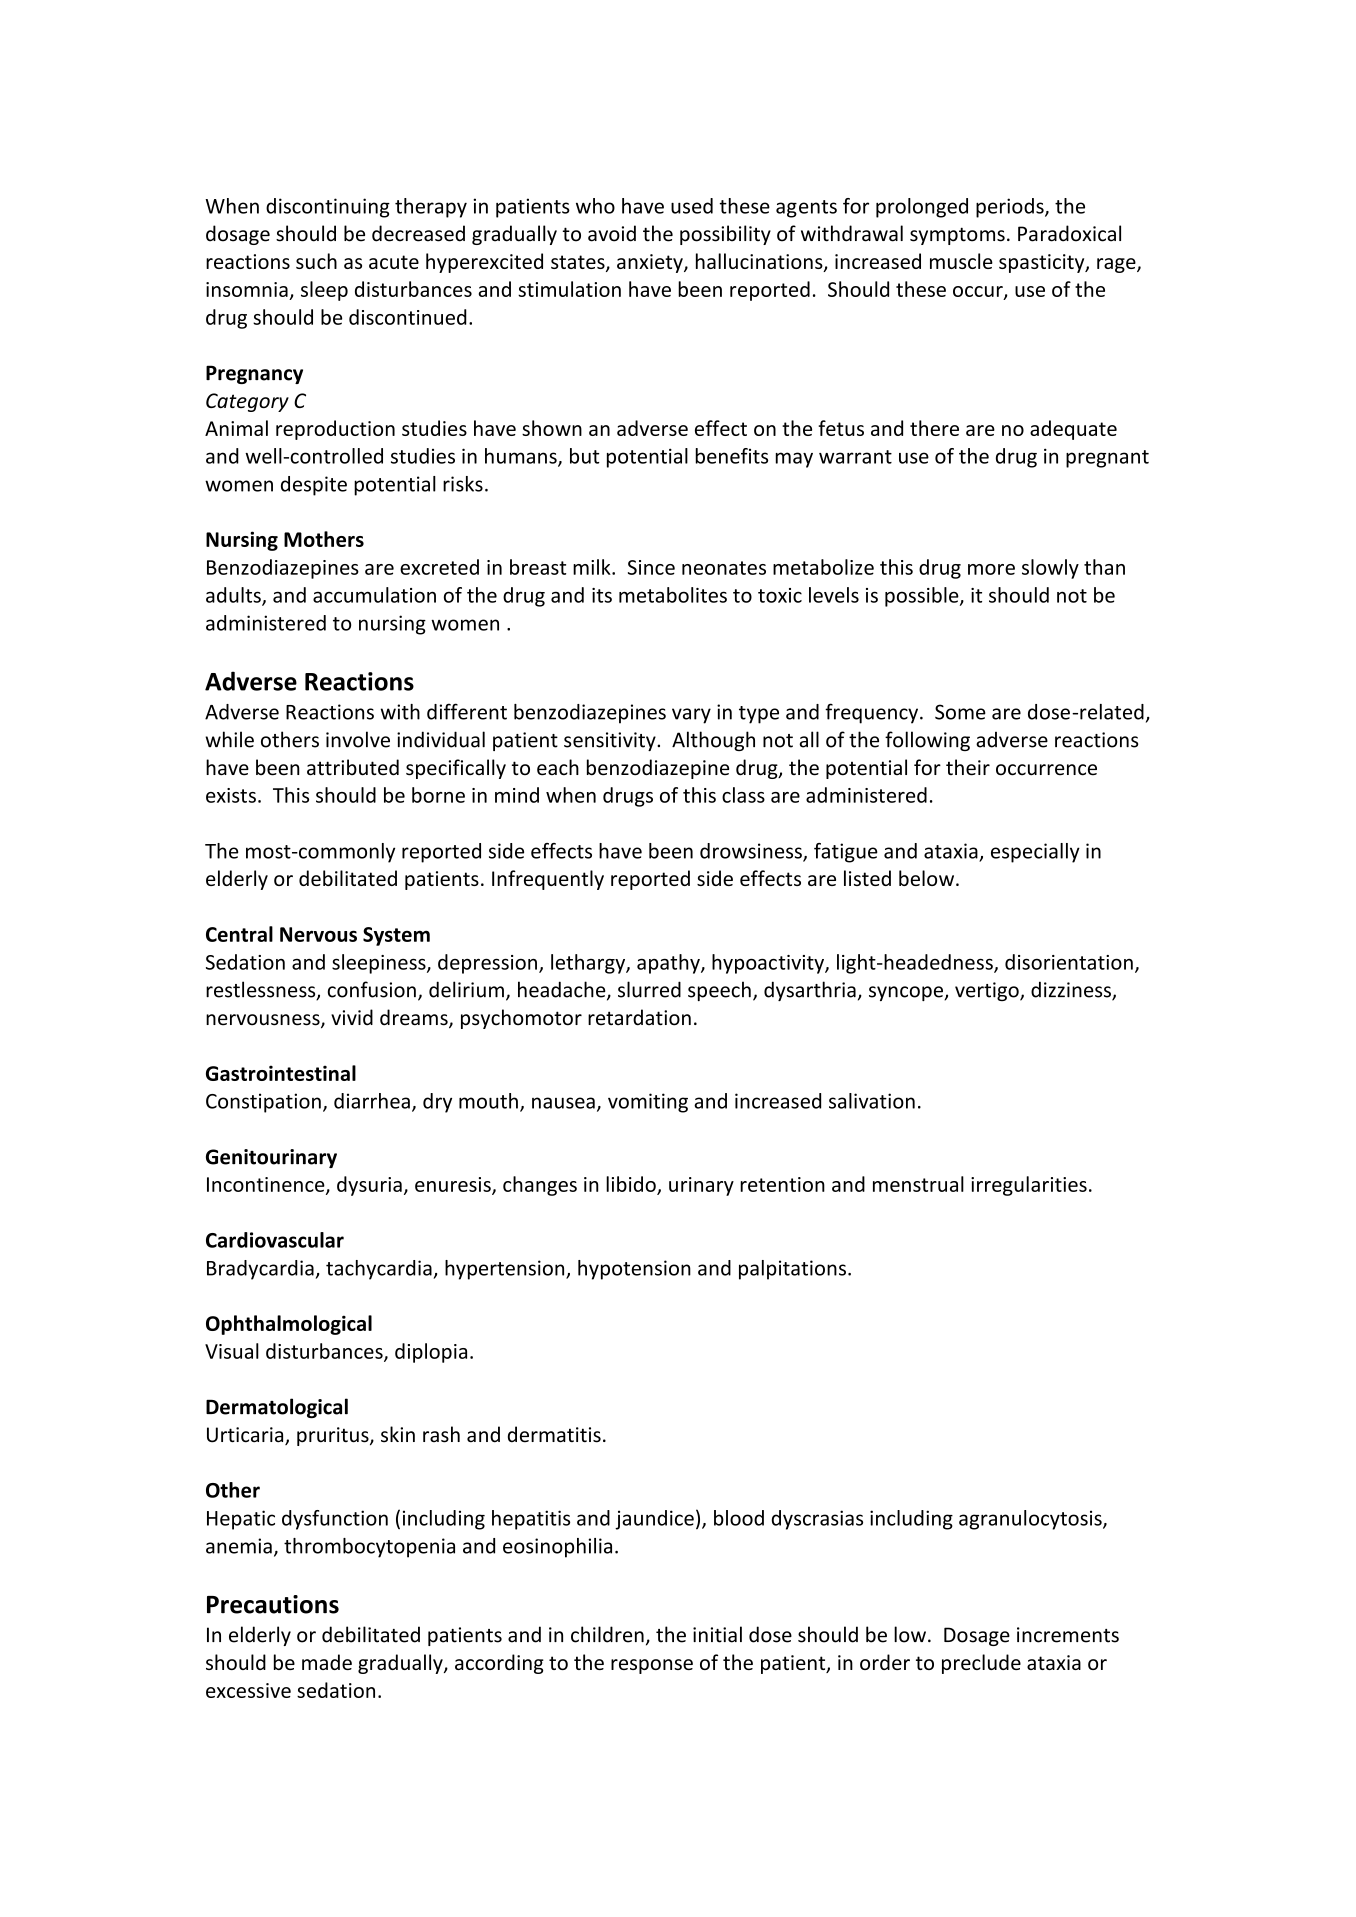 This screenshot has height=1917, width=1356. I want to click on preclude, so click(981, 1664).
